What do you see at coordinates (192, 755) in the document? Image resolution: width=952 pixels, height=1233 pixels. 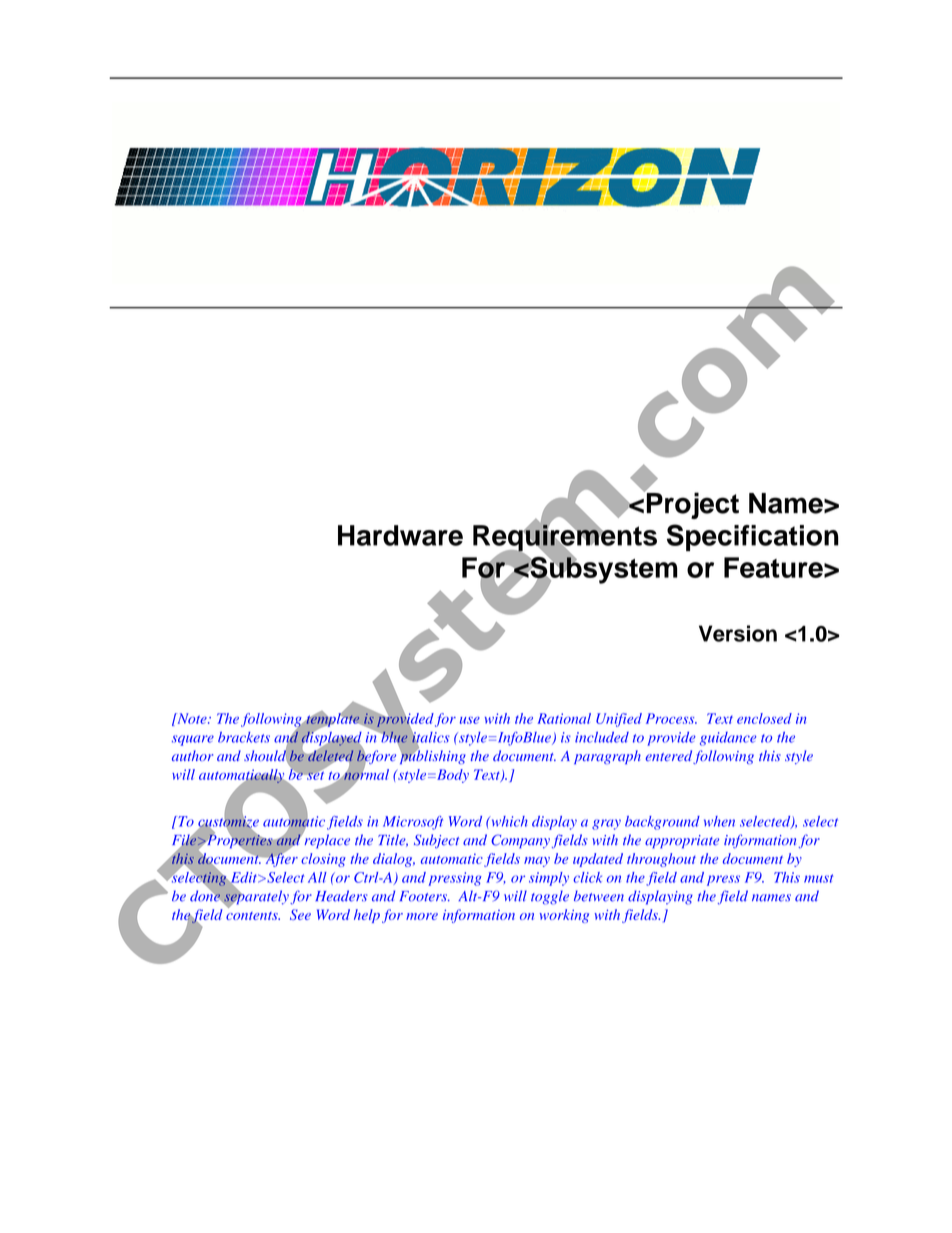 I see `author` at bounding box center [192, 755].
